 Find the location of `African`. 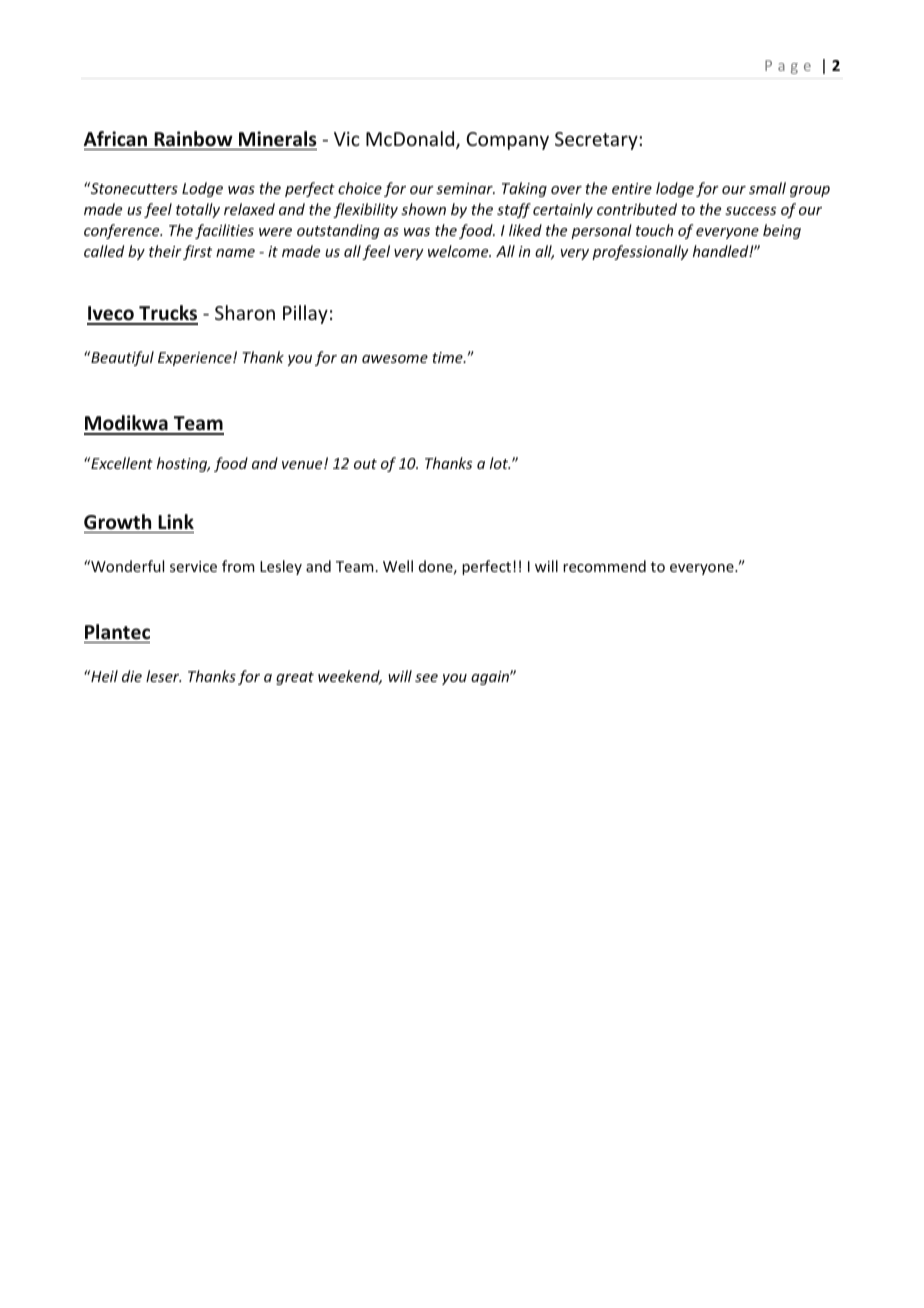

African is located at coordinates (115, 138).
